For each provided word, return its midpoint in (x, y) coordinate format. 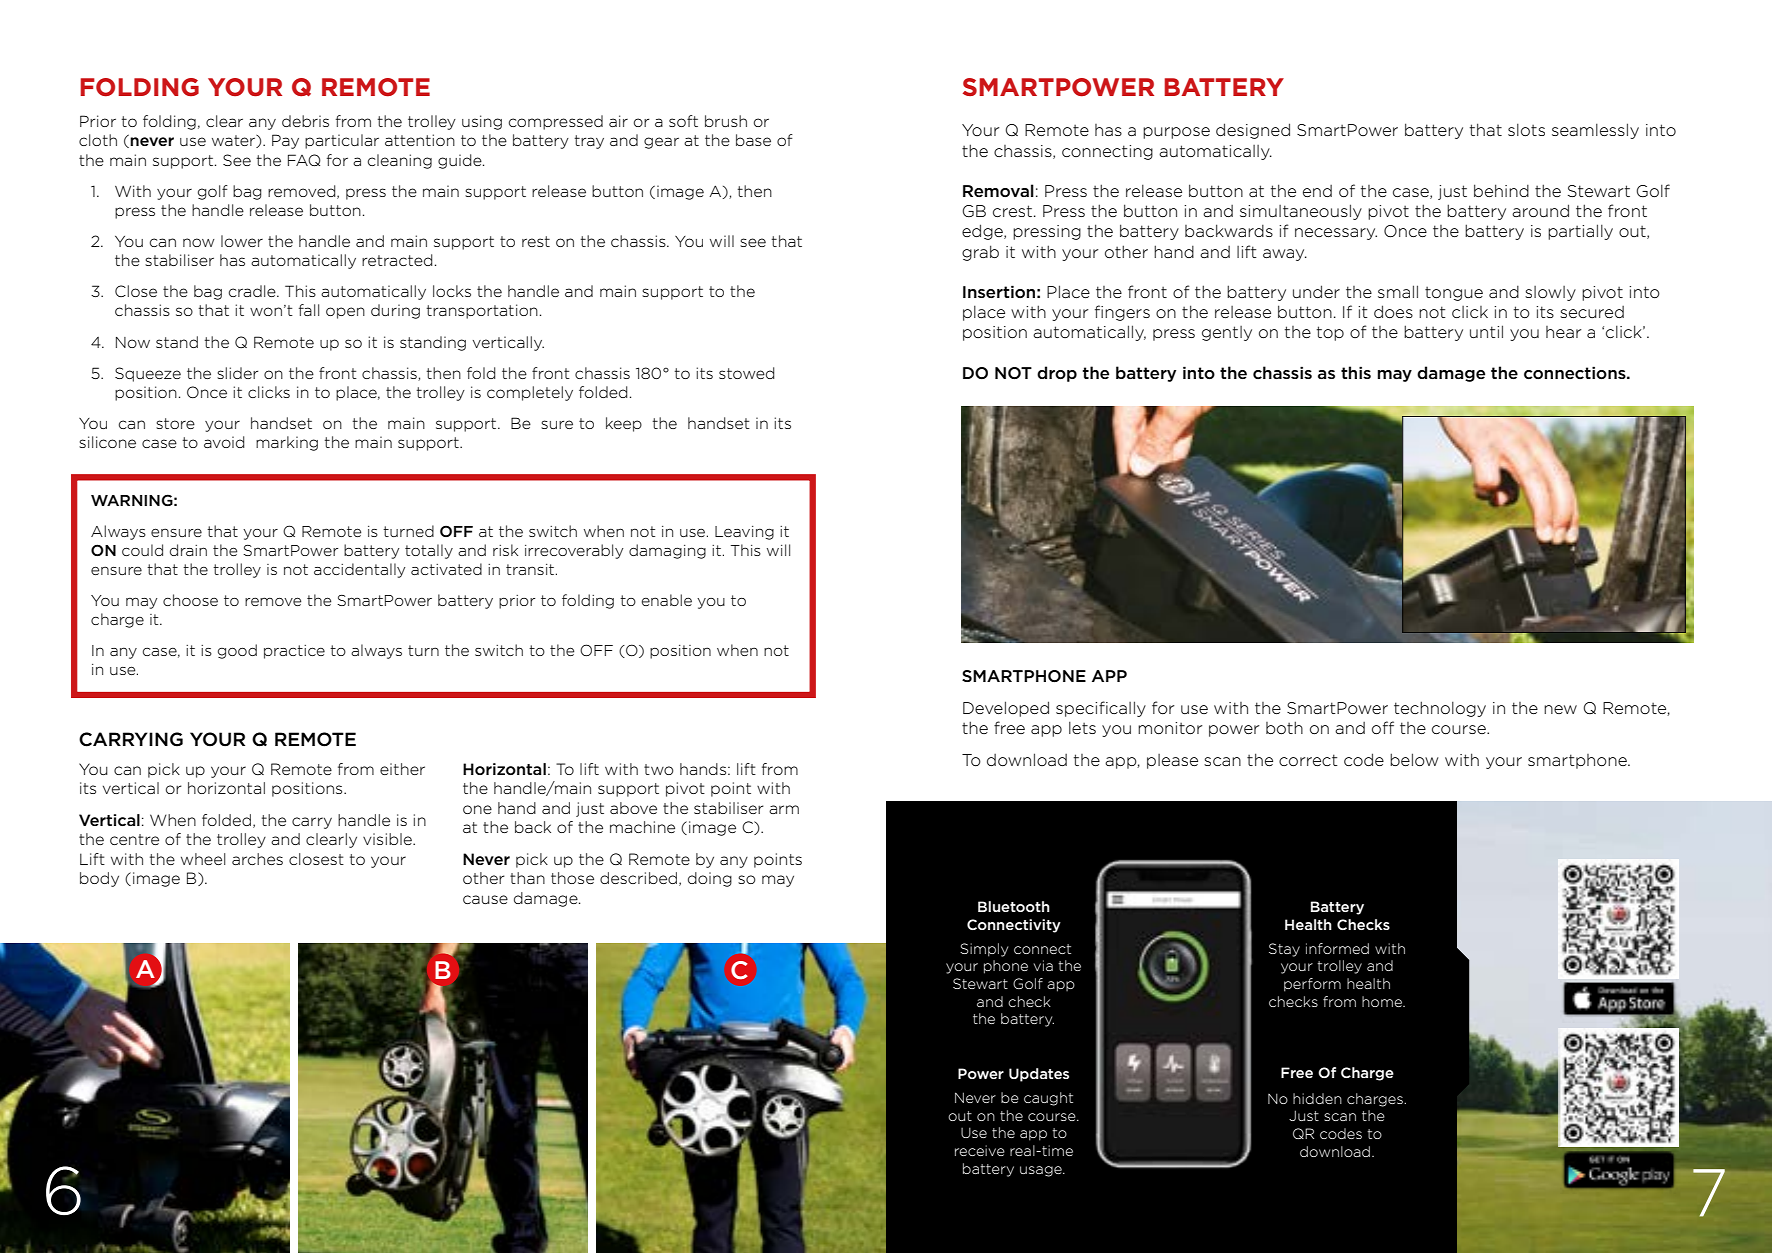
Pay (285, 141)
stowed (746, 373)
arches (257, 859)
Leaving (744, 533)
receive (980, 1150)
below (1414, 759)
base (753, 140)
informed (1337, 948)
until (1486, 331)
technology (1440, 709)
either (402, 769)
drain (188, 550)
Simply (984, 950)
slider (238, 373)
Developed (1006, 709)
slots (1526, 130)
